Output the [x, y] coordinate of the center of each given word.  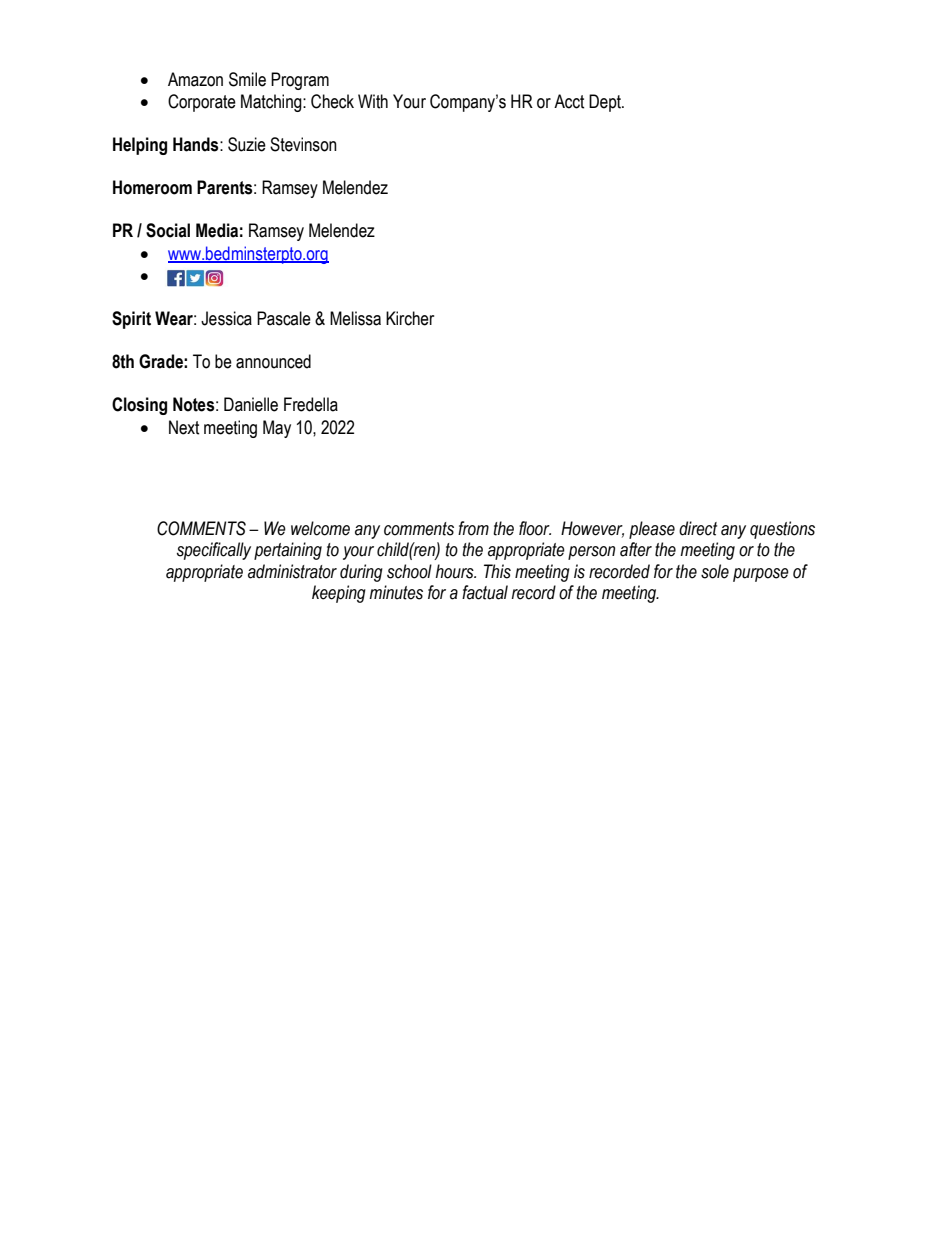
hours [456, 571]
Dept [606, 103]
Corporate [202, 103]
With [373, 101]
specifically [214, 551]
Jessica [226, 318]
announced [273, 361]
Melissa [355, 318]
